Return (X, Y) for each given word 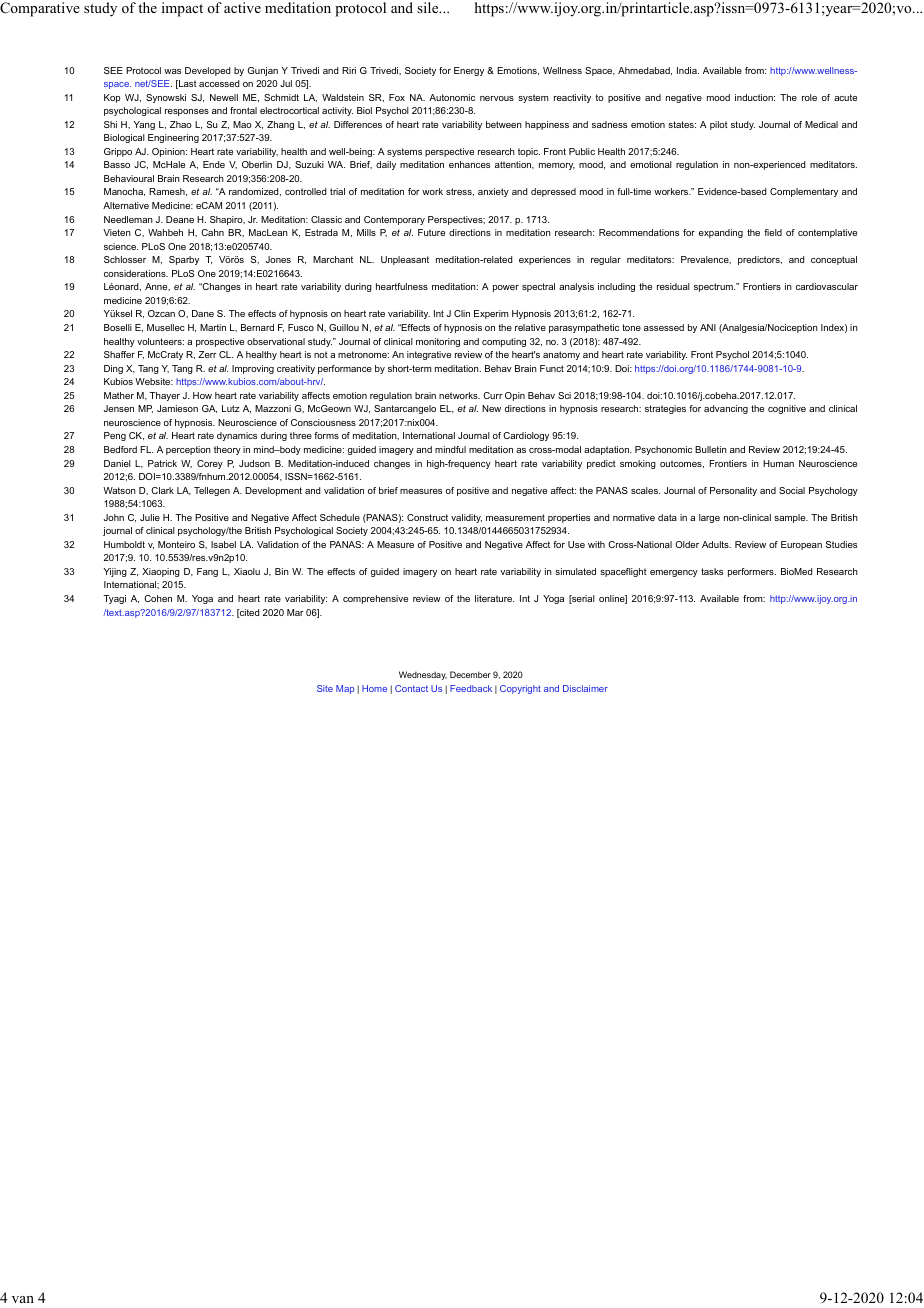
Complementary (804, 192)
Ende (214, 164)
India (688, 70)
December (470, 674)
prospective (220, 342)
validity (466, 518)
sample (791, 518)
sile (429, 7)
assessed (664, 327)
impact (182, 9)
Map (345, 689)
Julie (150, 517)
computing (504, 342)
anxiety (493, 192)
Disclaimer (585, 688)
